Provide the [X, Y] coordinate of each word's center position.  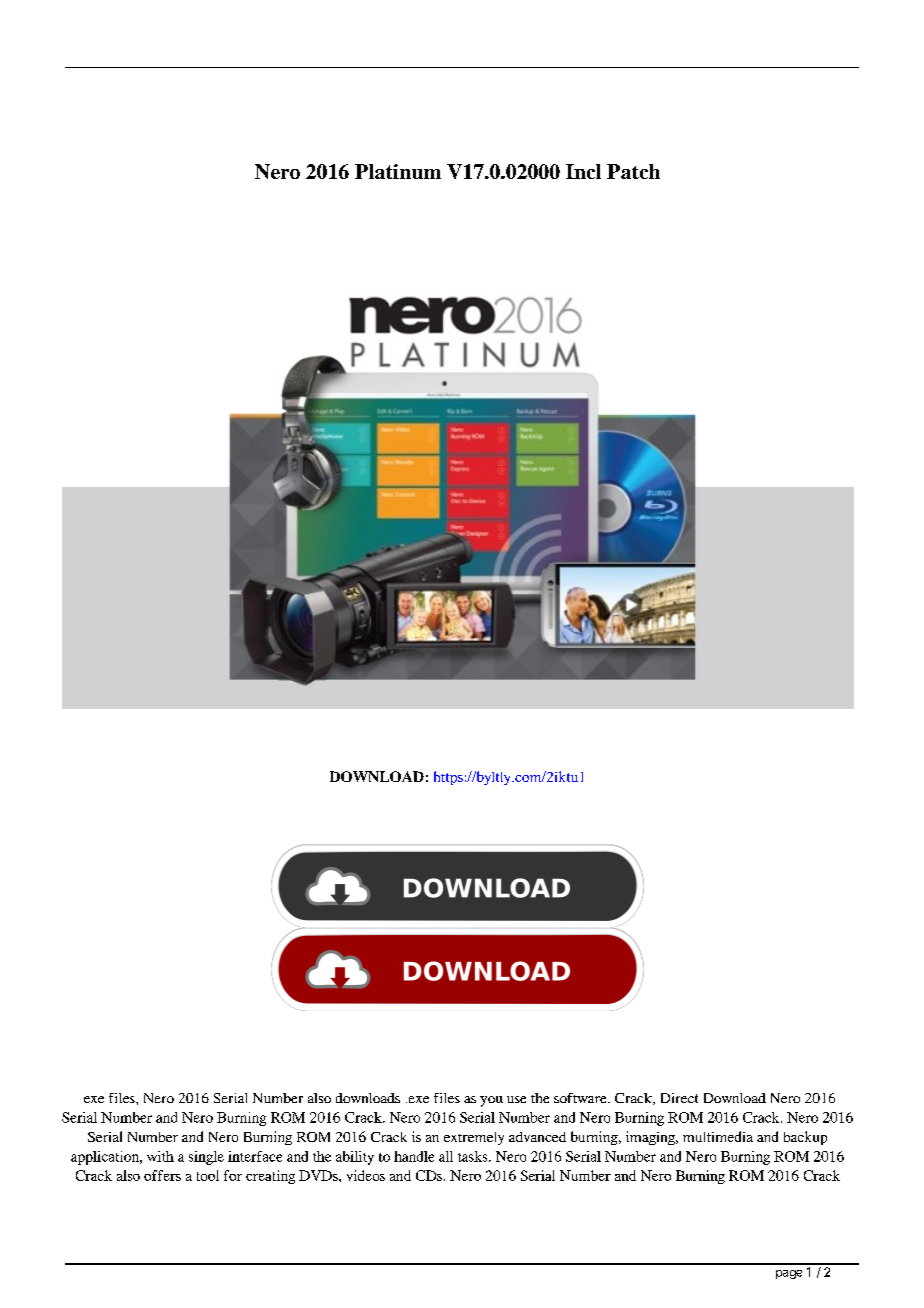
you [491, 1101]
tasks [474, 1156]
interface [255, 1156]
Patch [633, 171]
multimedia [718, 1136]
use [516, 1099]
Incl [583, 171]
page [789, 1274]
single [206, 1158]
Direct [679, 1098]
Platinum [398, 171]
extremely [474, 1138]
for [233, 1175]
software [581, 1098]
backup [805, 1138]
